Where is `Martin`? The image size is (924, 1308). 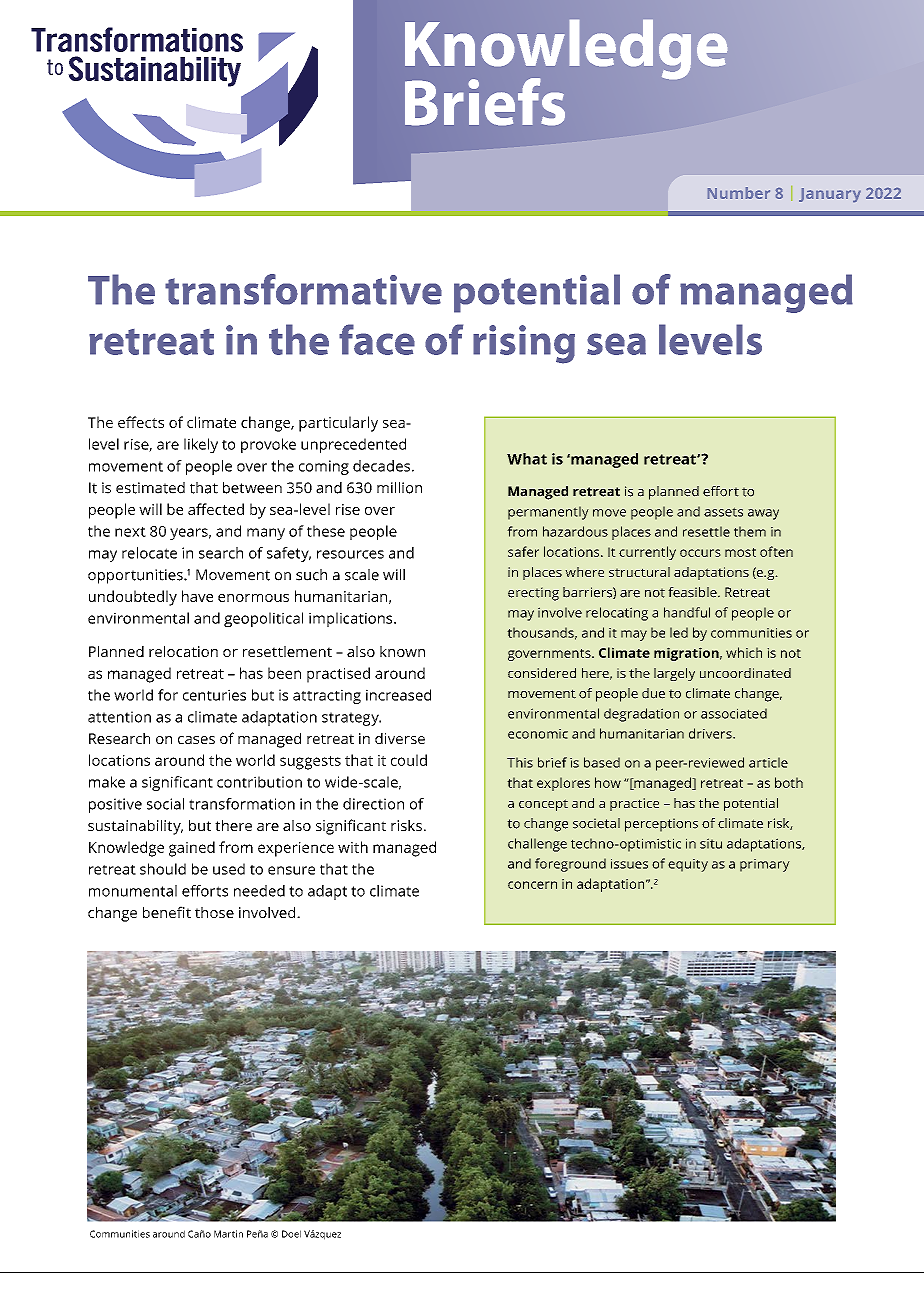
Martin is located at coordinates (228, 1234).
